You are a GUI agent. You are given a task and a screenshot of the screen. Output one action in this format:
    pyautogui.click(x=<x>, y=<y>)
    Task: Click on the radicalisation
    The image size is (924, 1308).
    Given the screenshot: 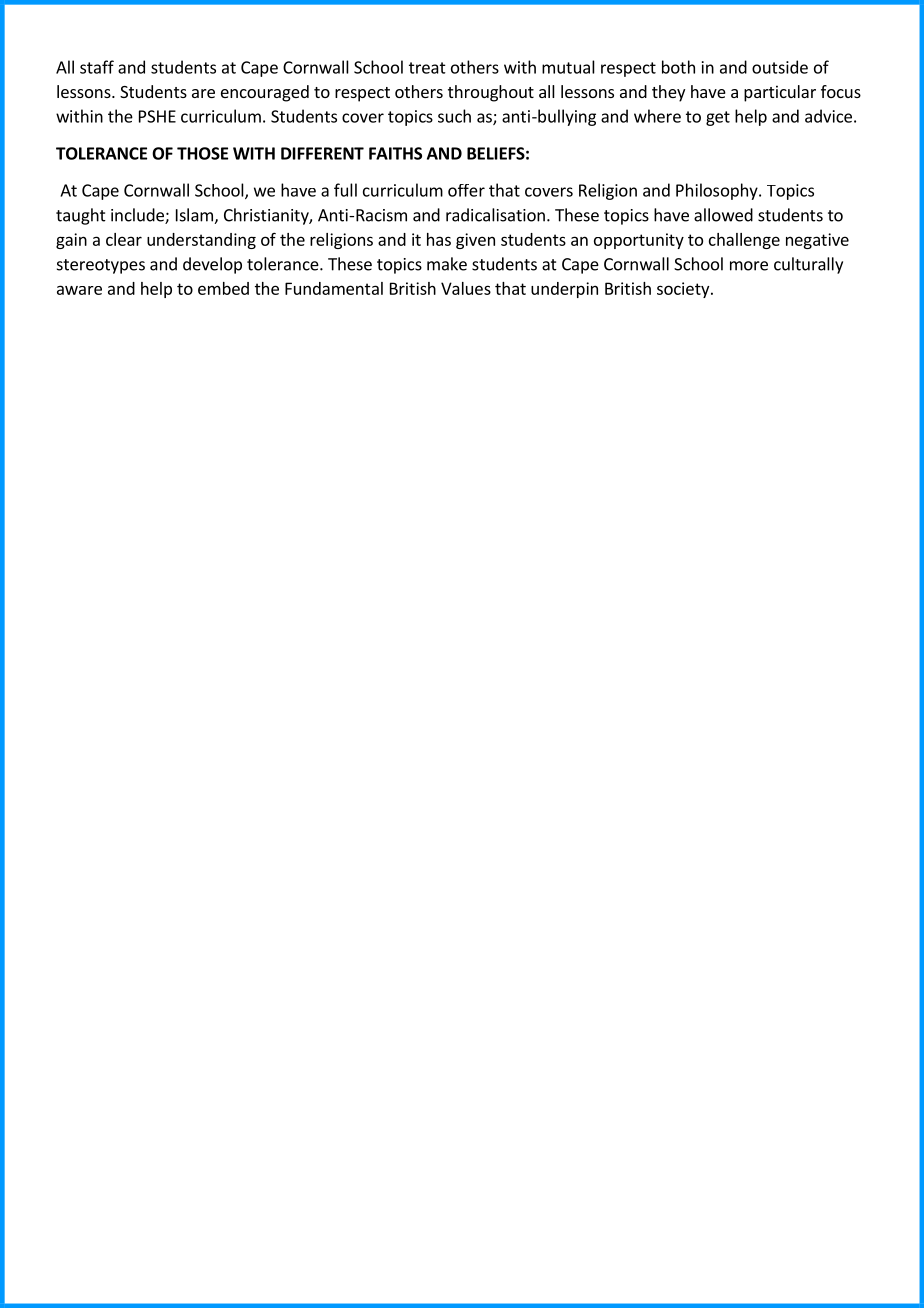 What is the action you would take?
    pyautogui.click(x=495, y=215)
